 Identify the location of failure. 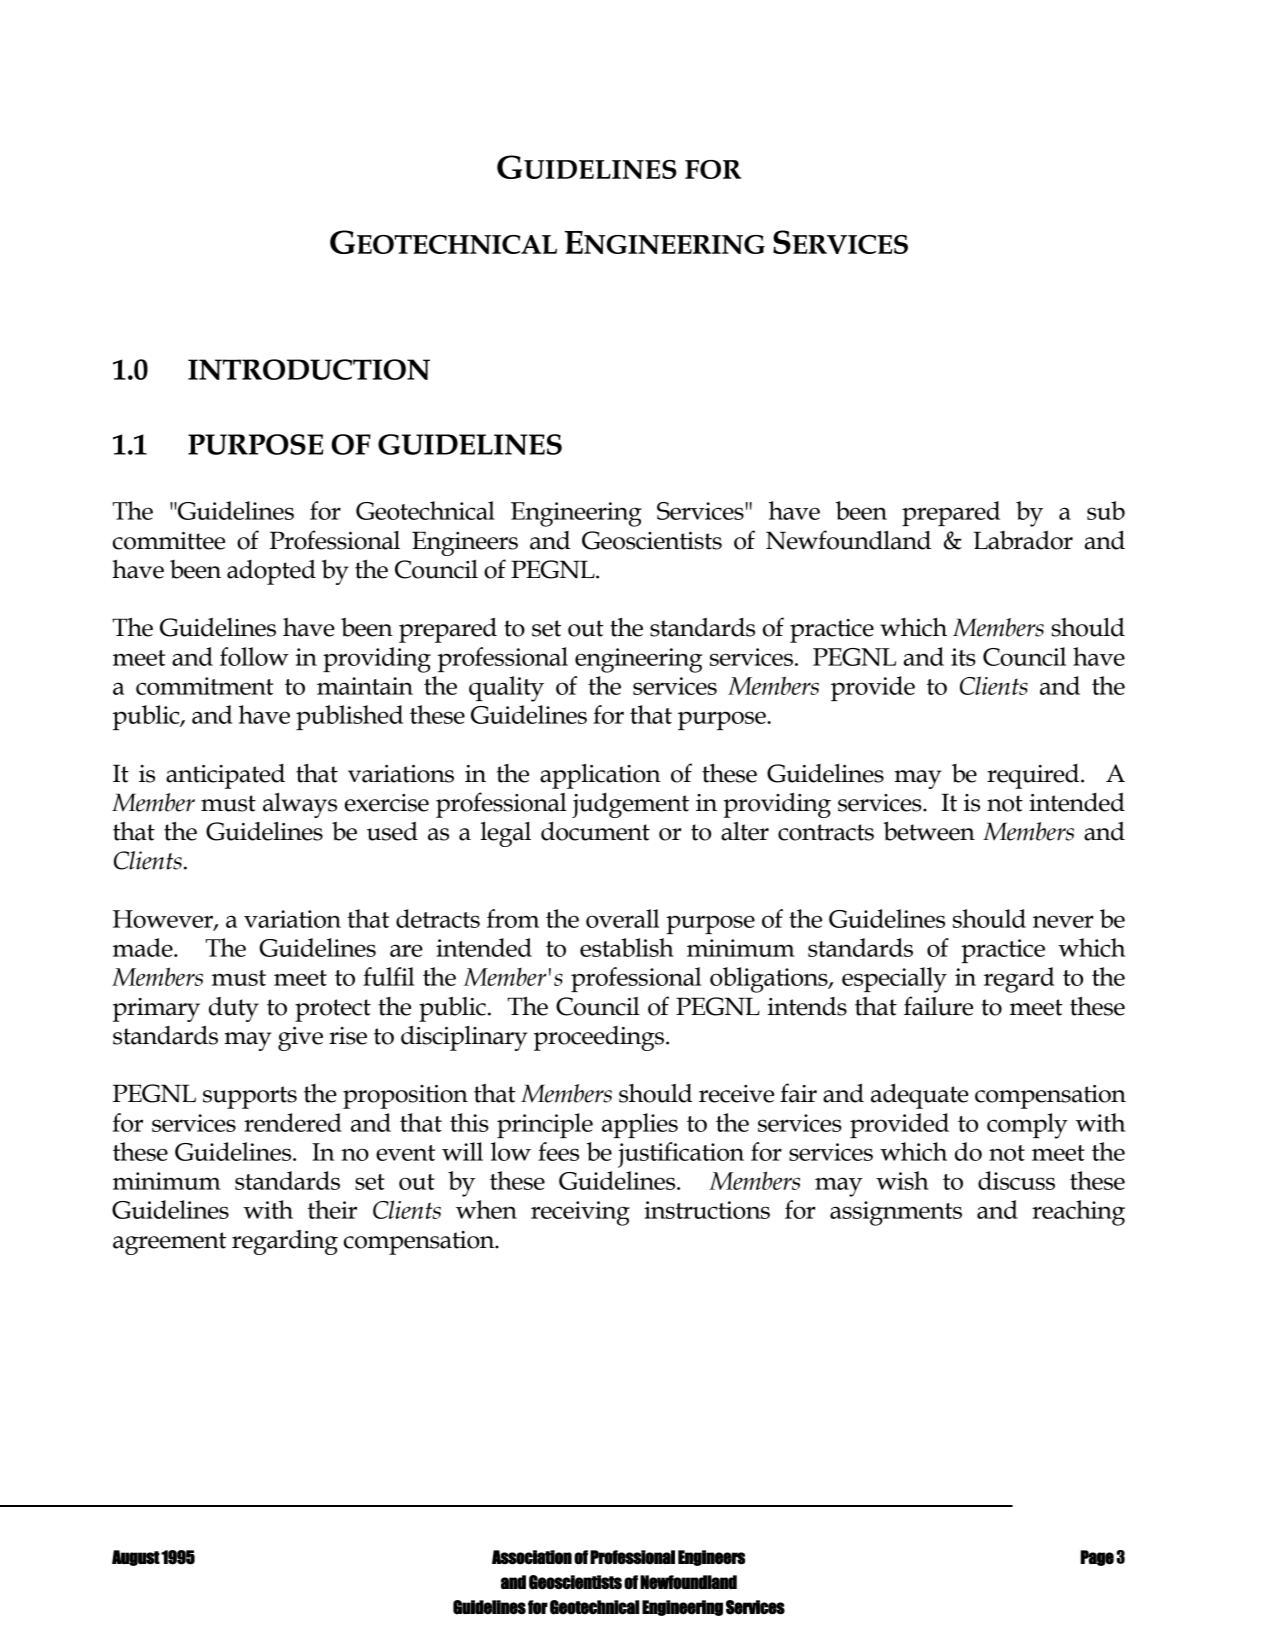
(938, 1006).
